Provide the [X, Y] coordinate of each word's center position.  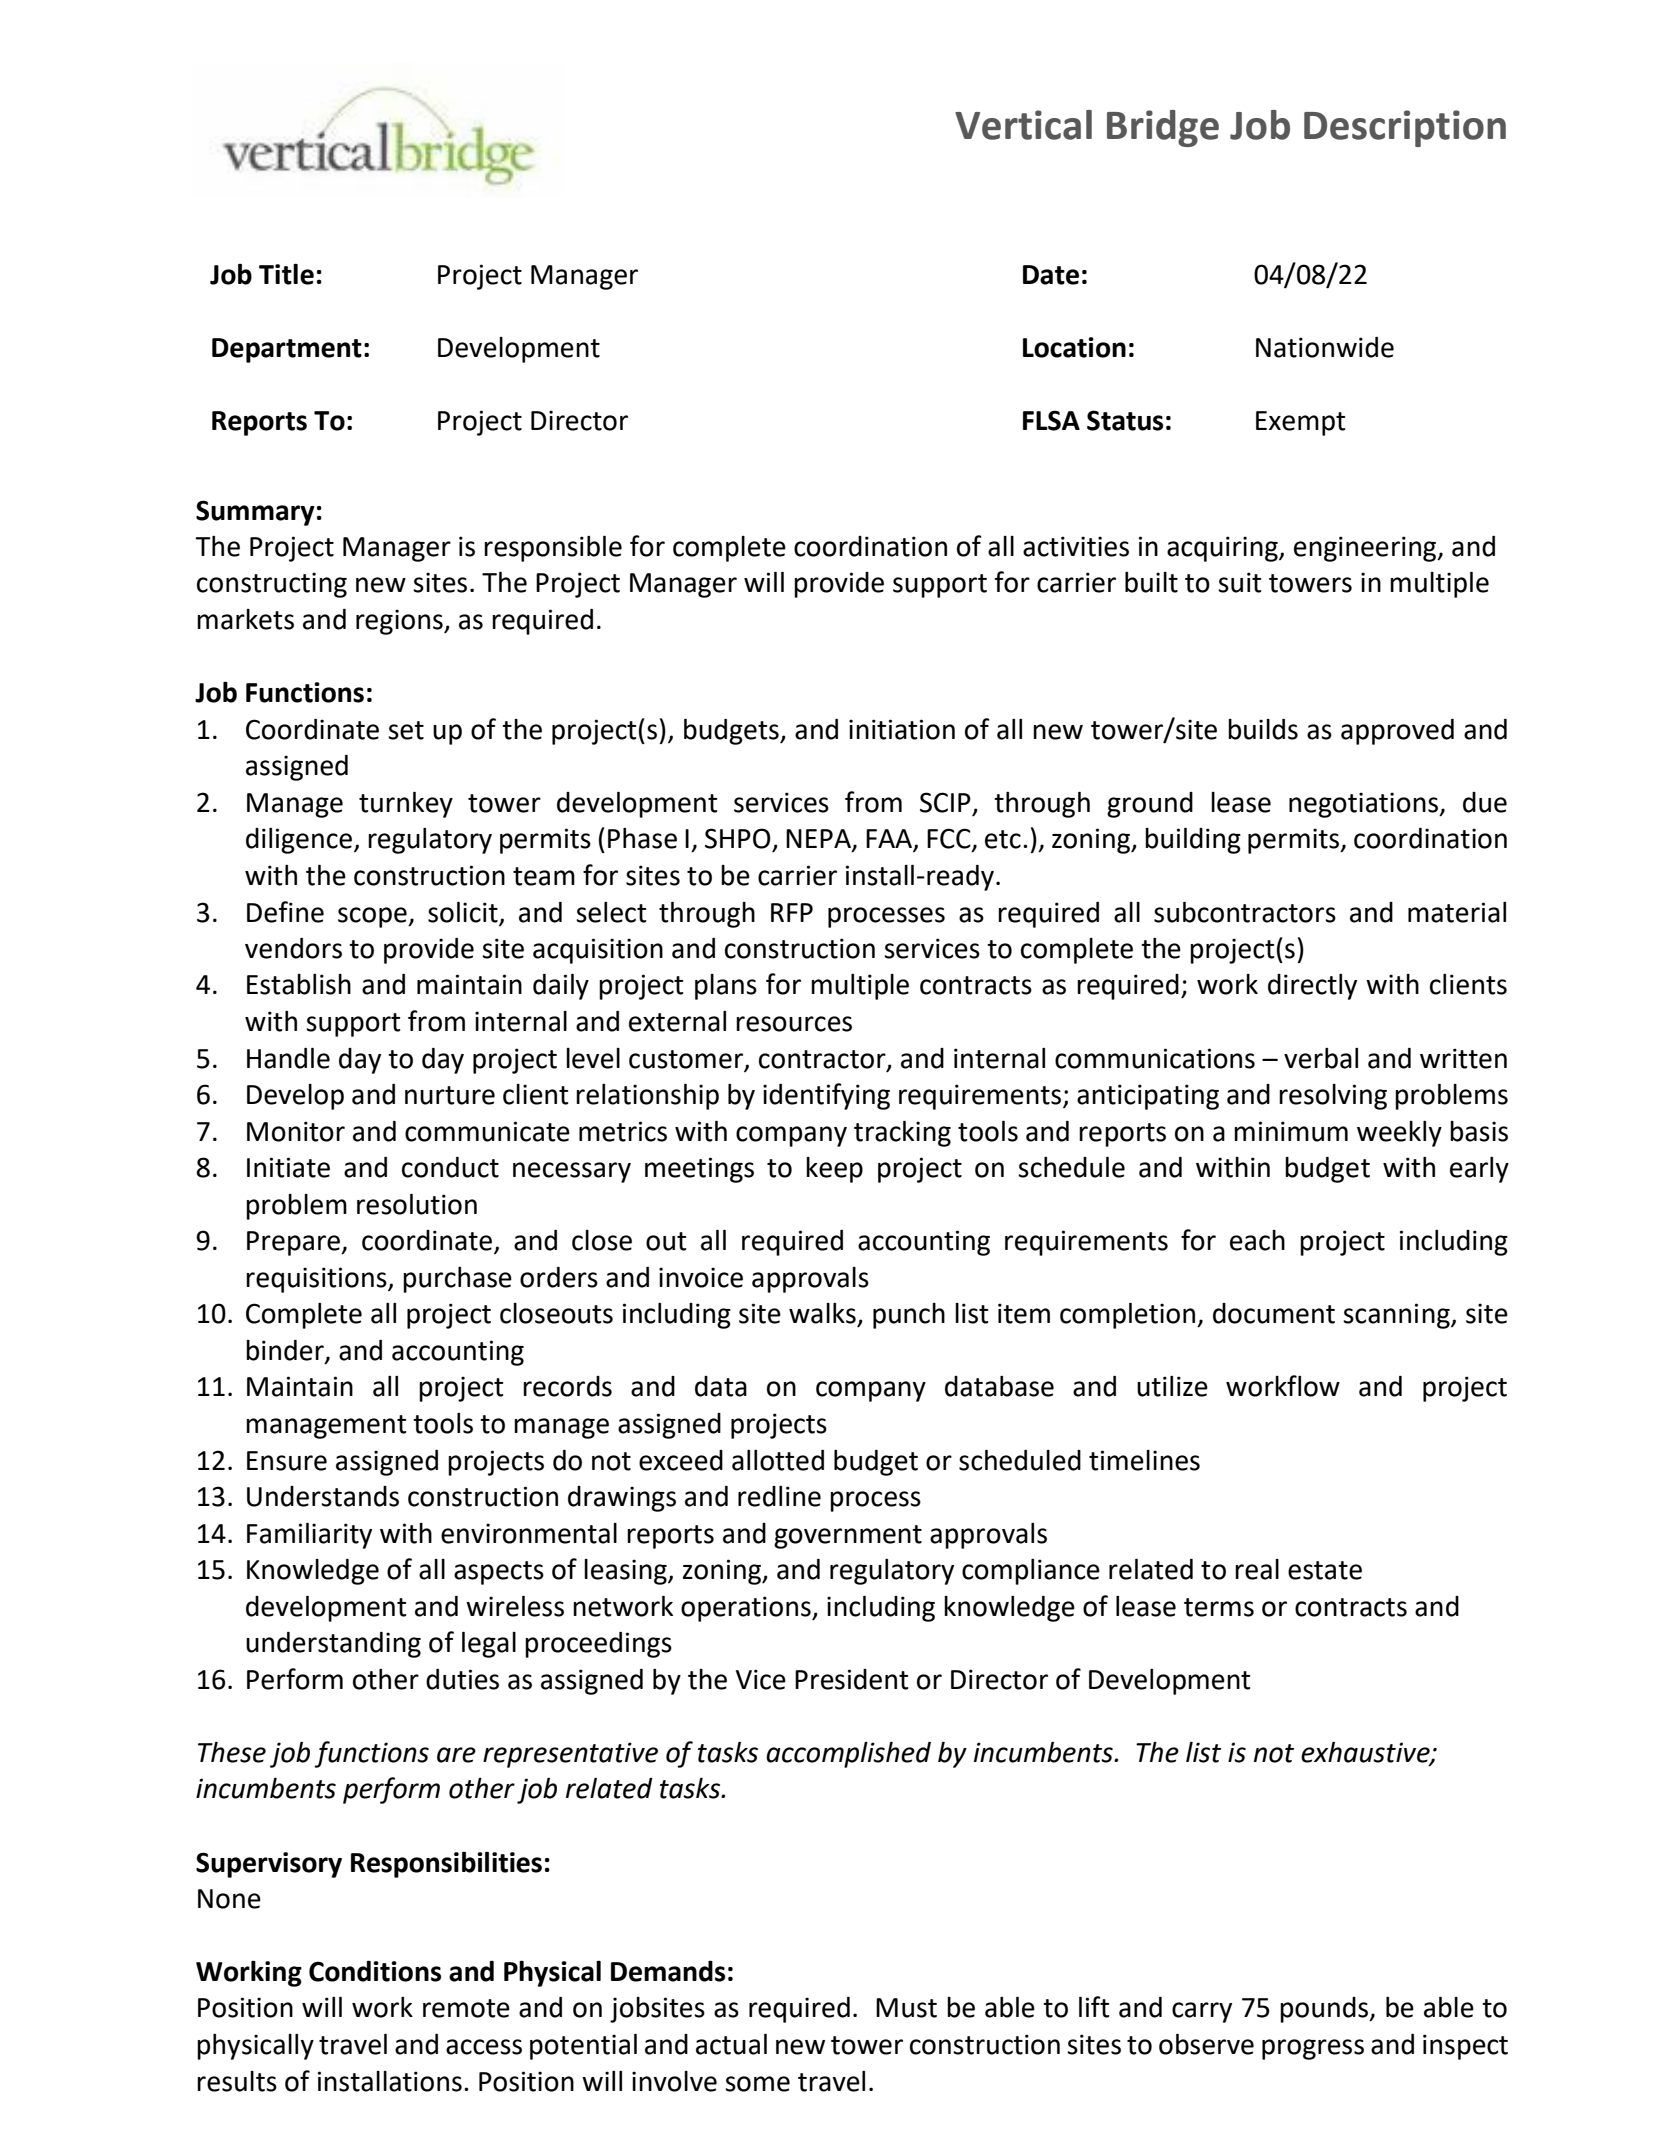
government [848, 1537]
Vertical [1023, 125]
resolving [1333, 1097]
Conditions [375, 1971]
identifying [826, 1096]
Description [1405, 128]
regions [400, 622]
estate [1325, 1570]
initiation [902, 729]
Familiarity [309, 1535]
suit [1239, 582]
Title [286, 274]
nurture [450, 1095]
